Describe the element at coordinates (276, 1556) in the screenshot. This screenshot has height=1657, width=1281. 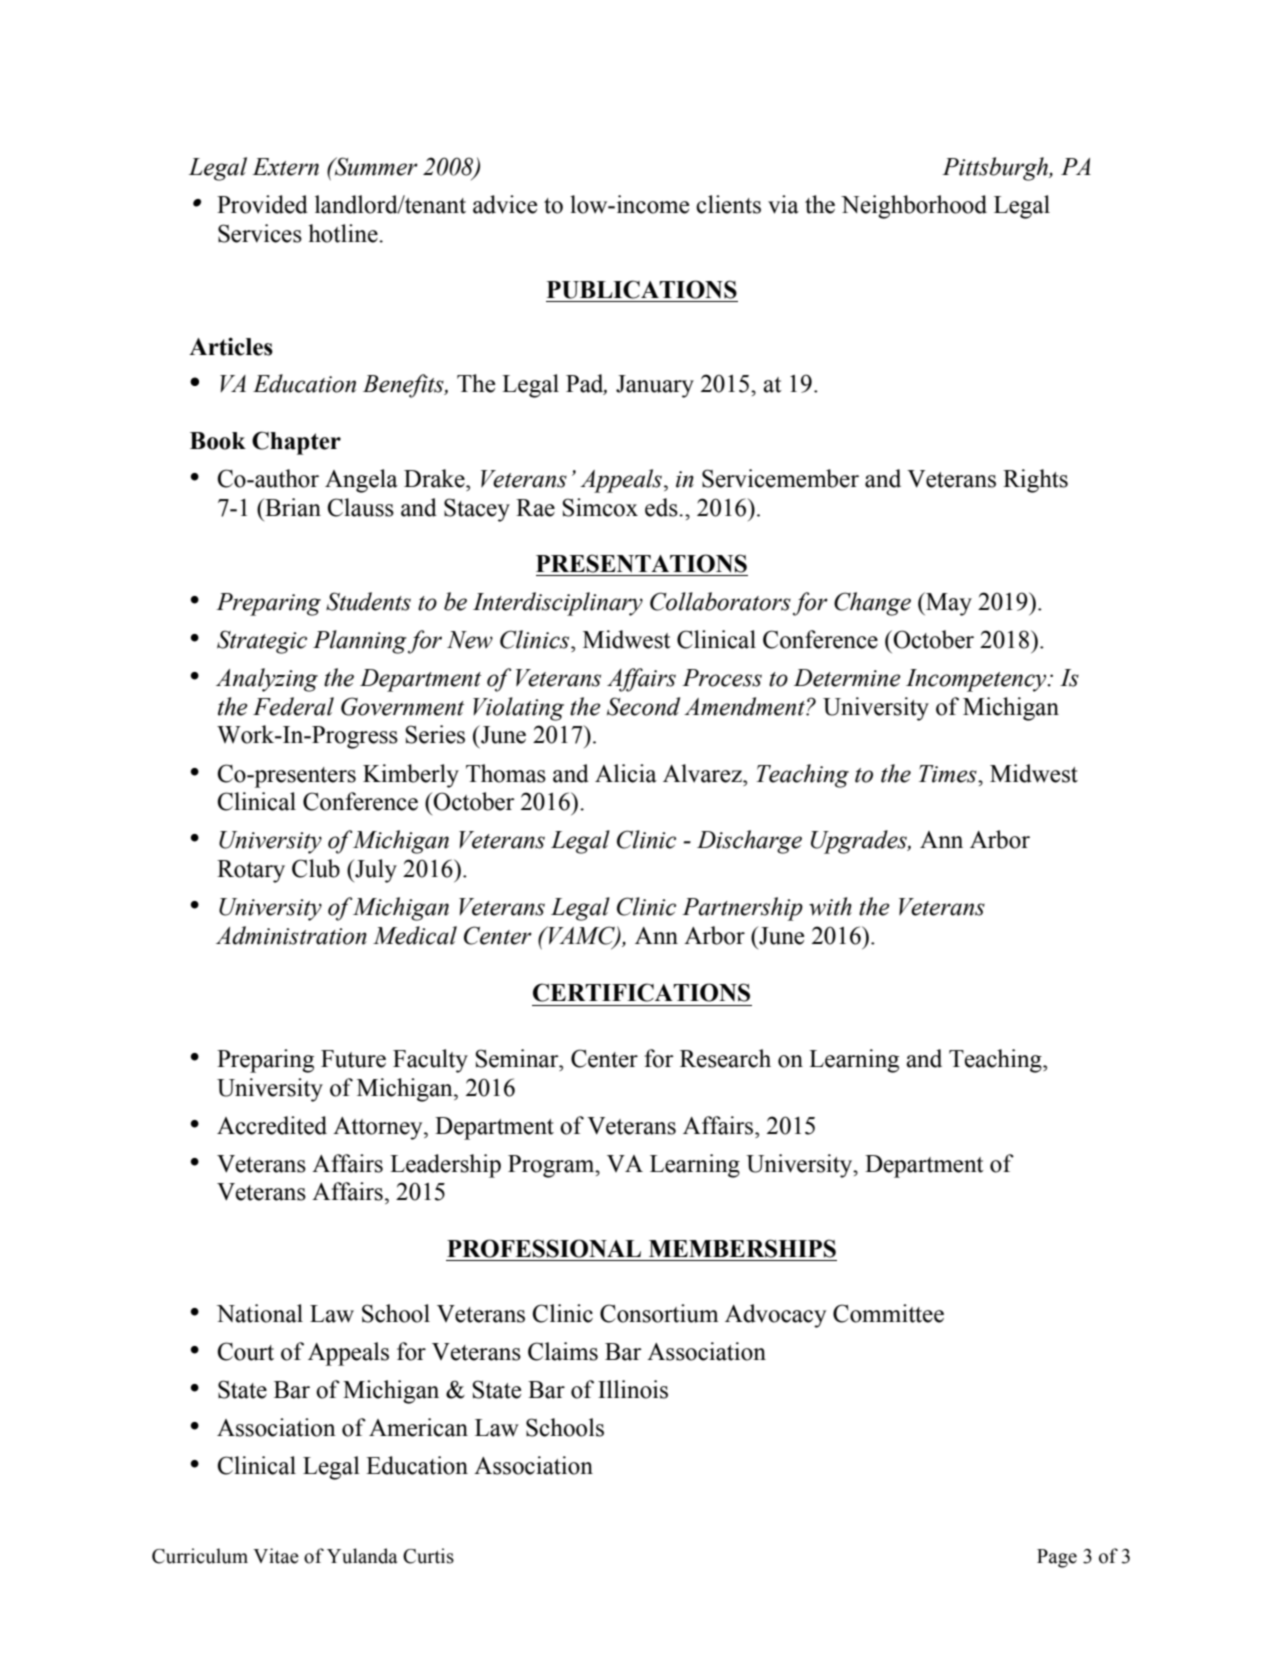
I see `Vitae` at that location.
